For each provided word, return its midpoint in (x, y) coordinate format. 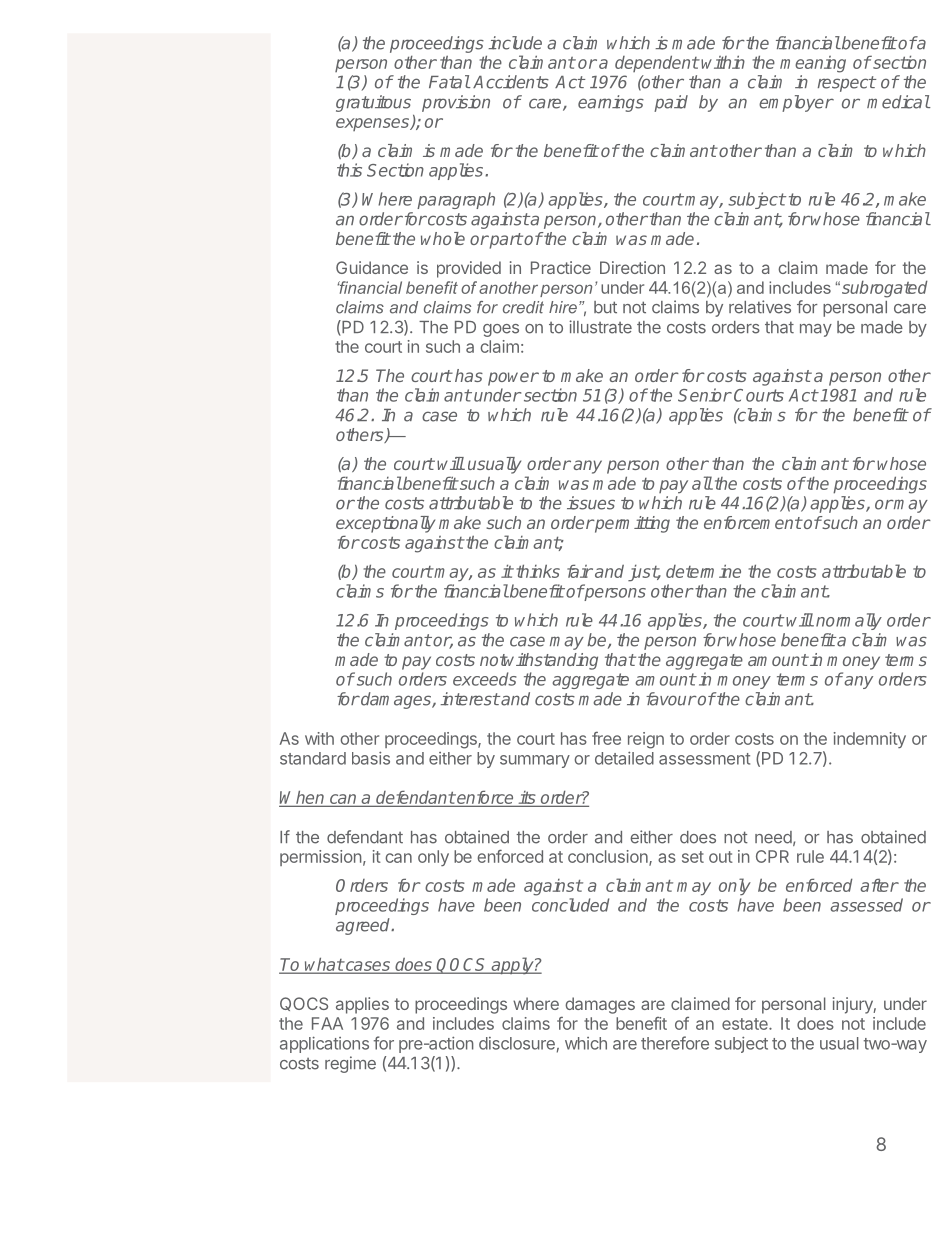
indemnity (870, 740)
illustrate (600, 327)
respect (847, 84)
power (513, 379)
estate (746, 1024)
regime (350, 1064)
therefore (675, 1043)
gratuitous (373, 103)
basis (371, 758)
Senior (705, 395)
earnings (611, 103)
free (606, 738)
